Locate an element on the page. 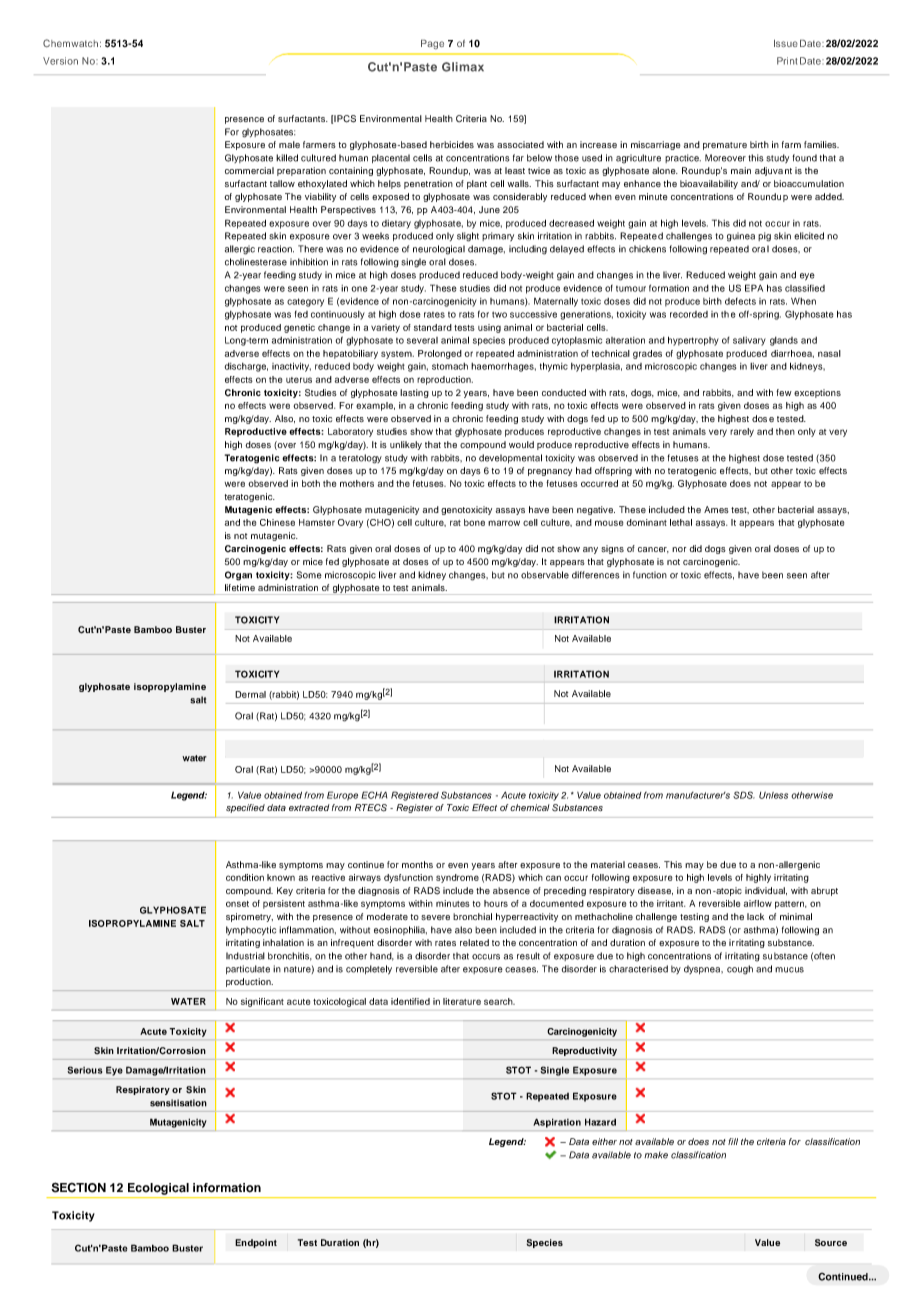 This image has width=924, height=1309. onset is located at coordinates (237, 904).
